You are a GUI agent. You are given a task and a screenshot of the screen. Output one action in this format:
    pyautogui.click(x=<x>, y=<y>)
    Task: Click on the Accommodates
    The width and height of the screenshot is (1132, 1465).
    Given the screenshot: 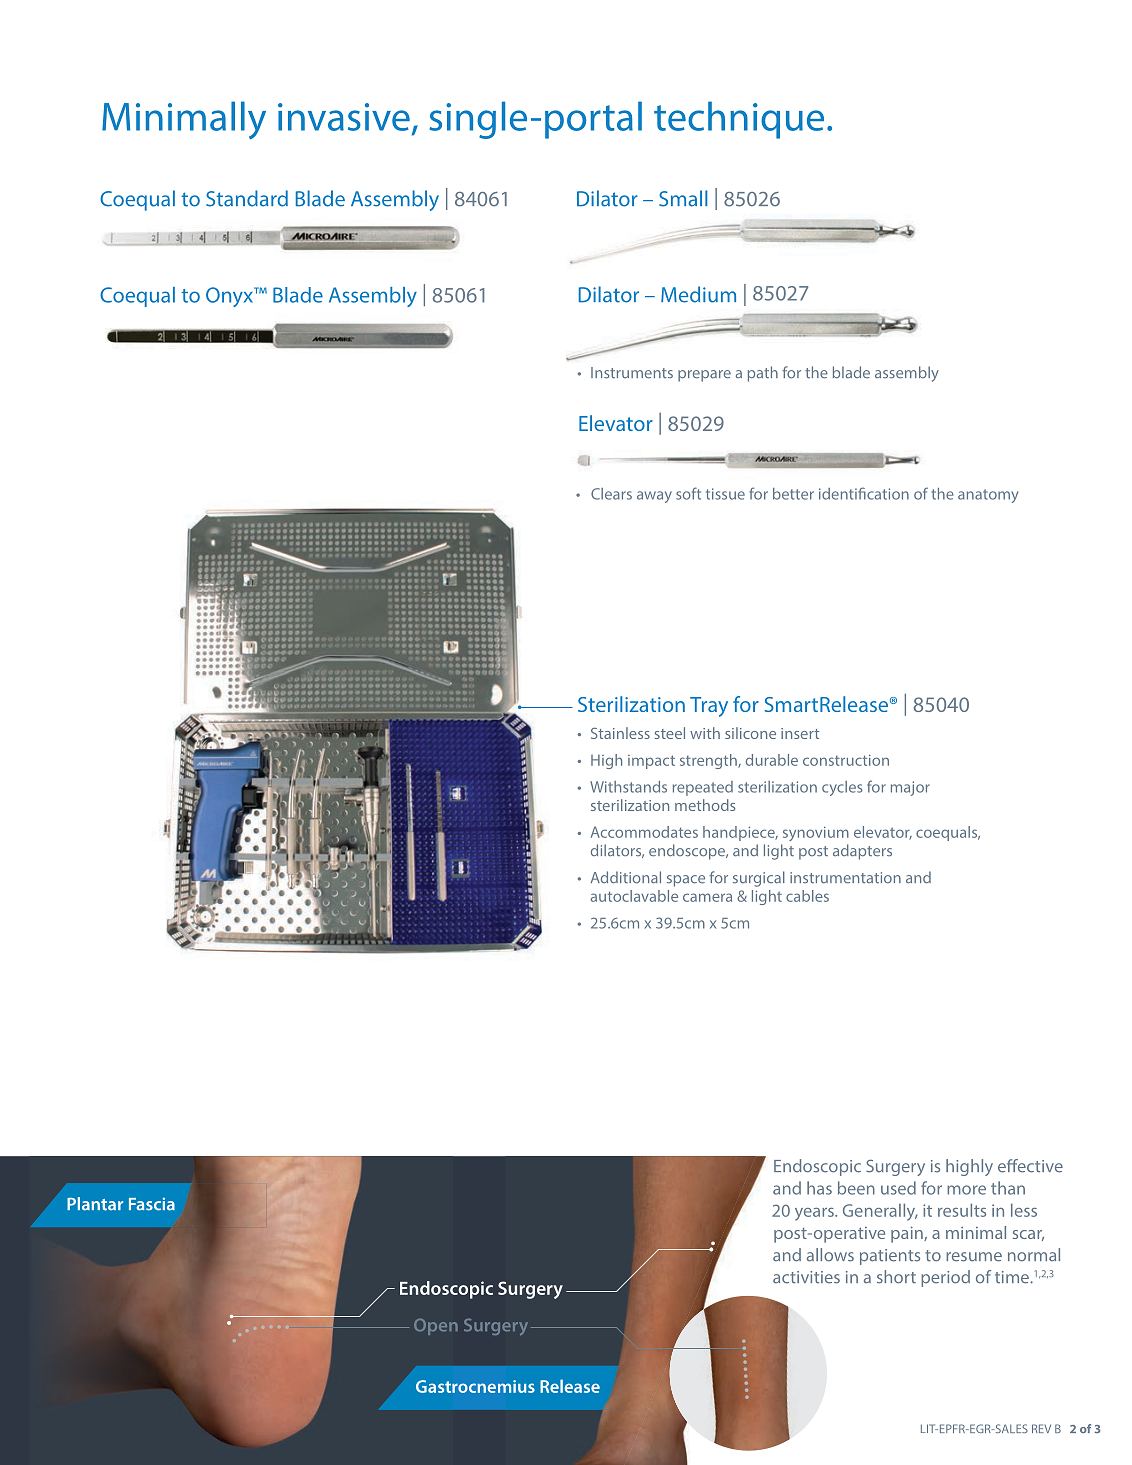 What is the action you would take?
    pyautogui.click(x=644, y=832)
